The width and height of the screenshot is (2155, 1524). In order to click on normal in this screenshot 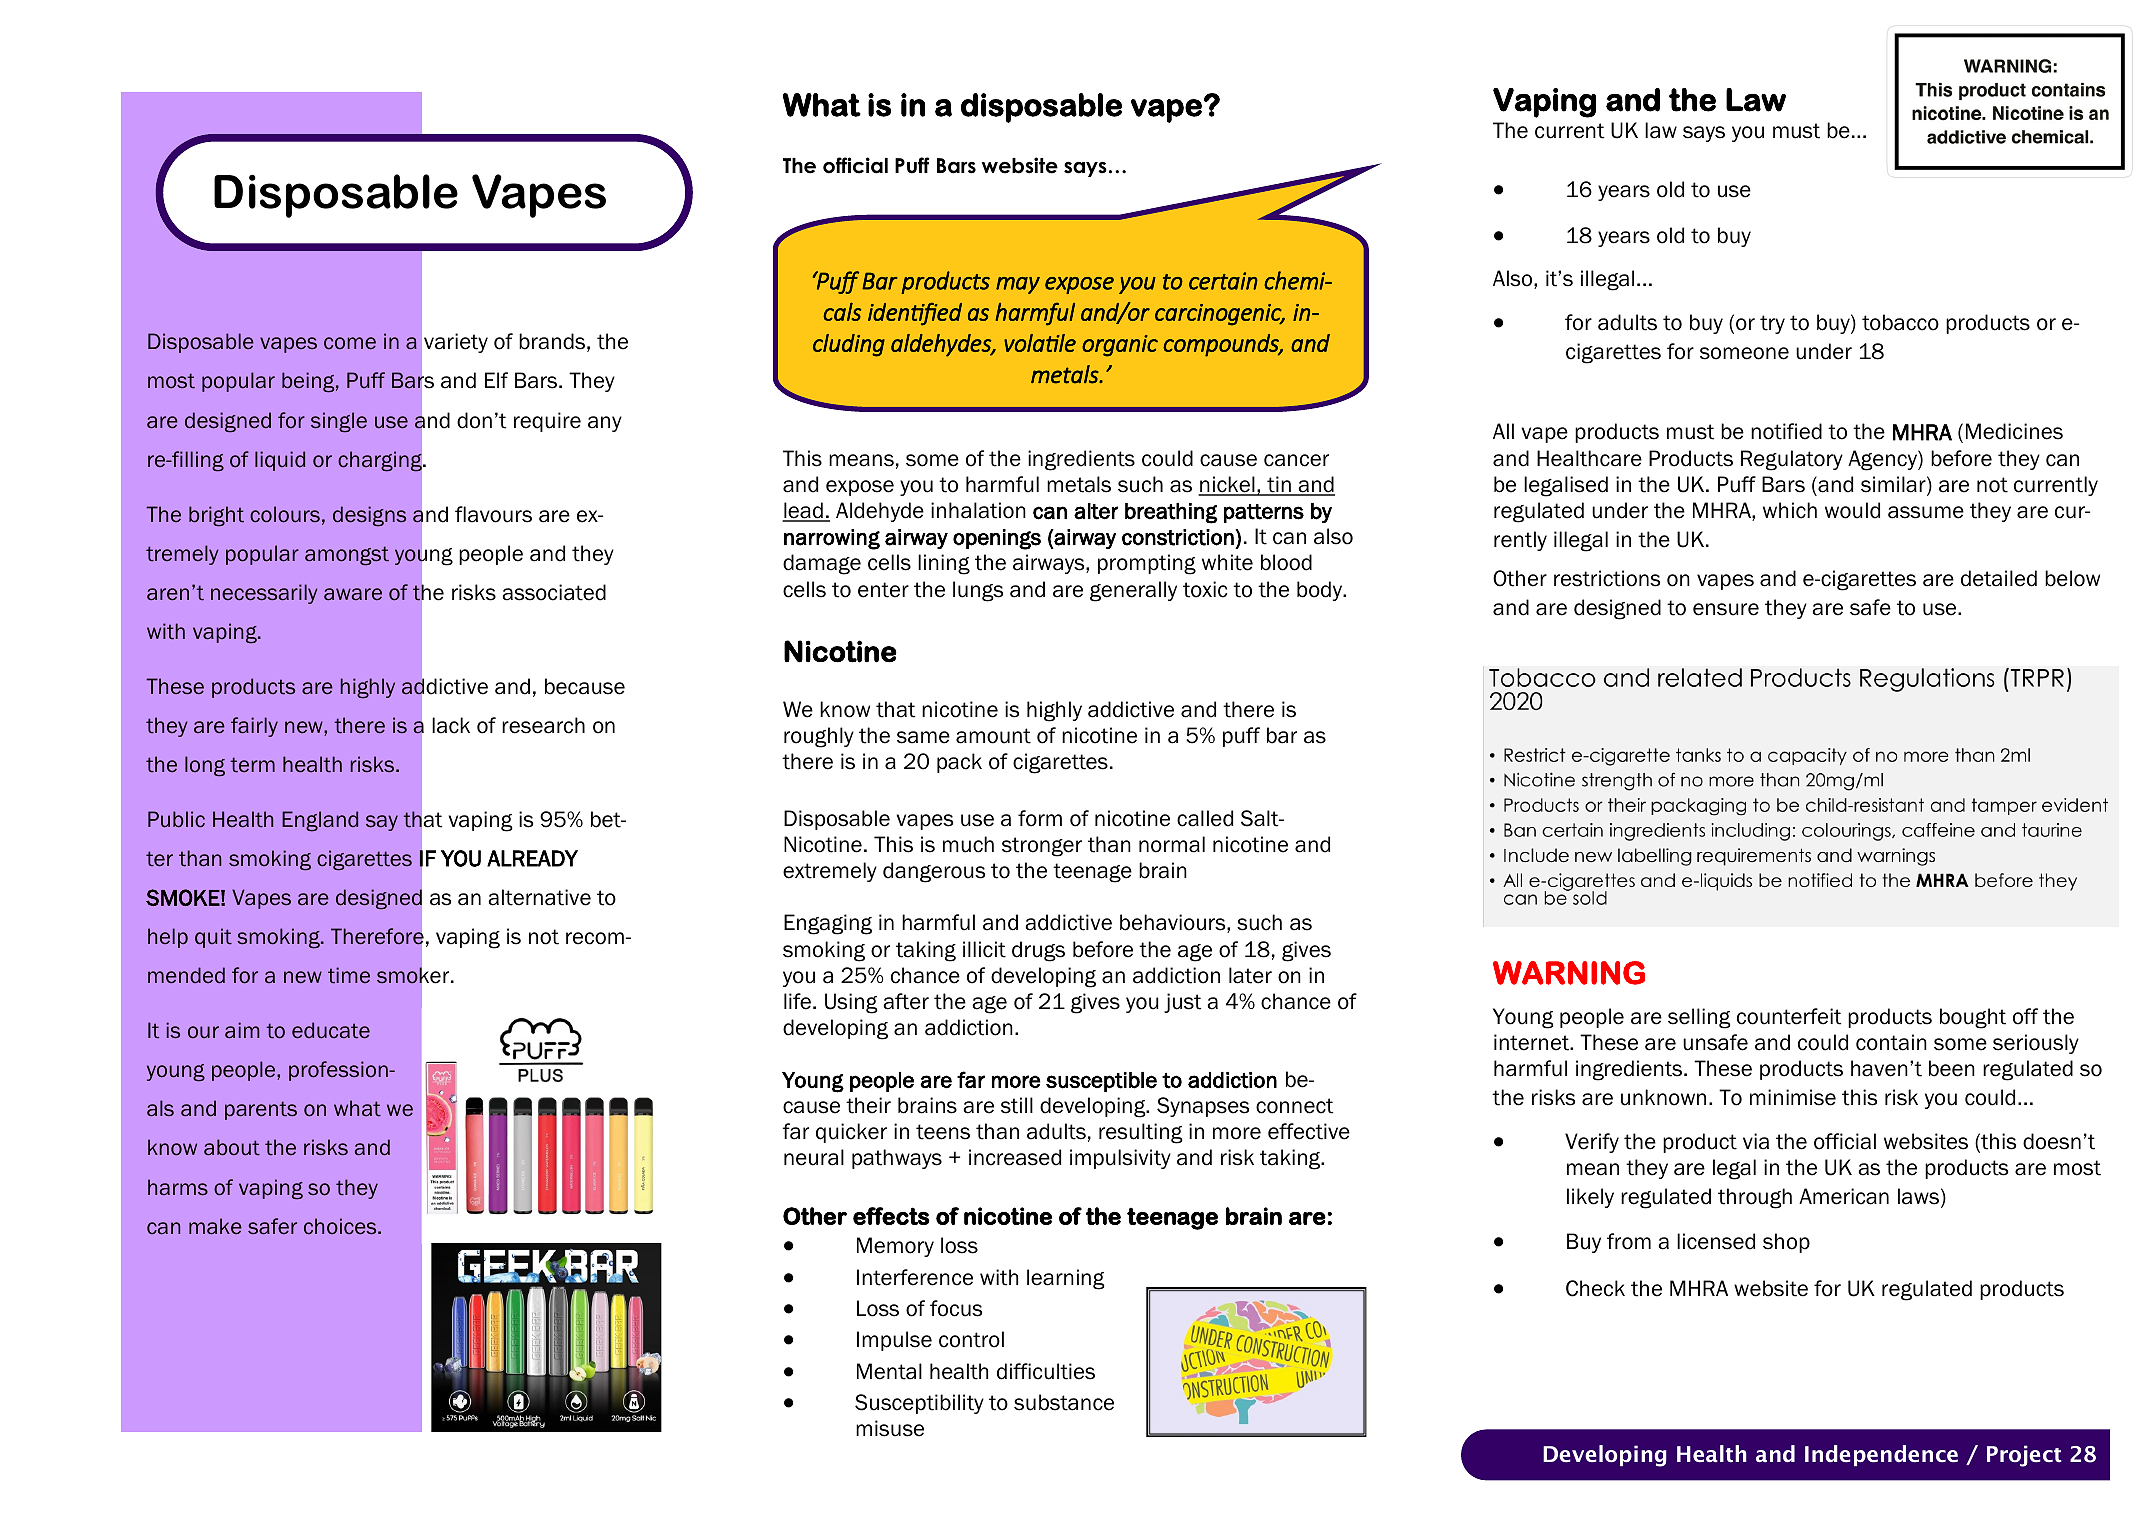, I will do `click(1172, 844)`.
